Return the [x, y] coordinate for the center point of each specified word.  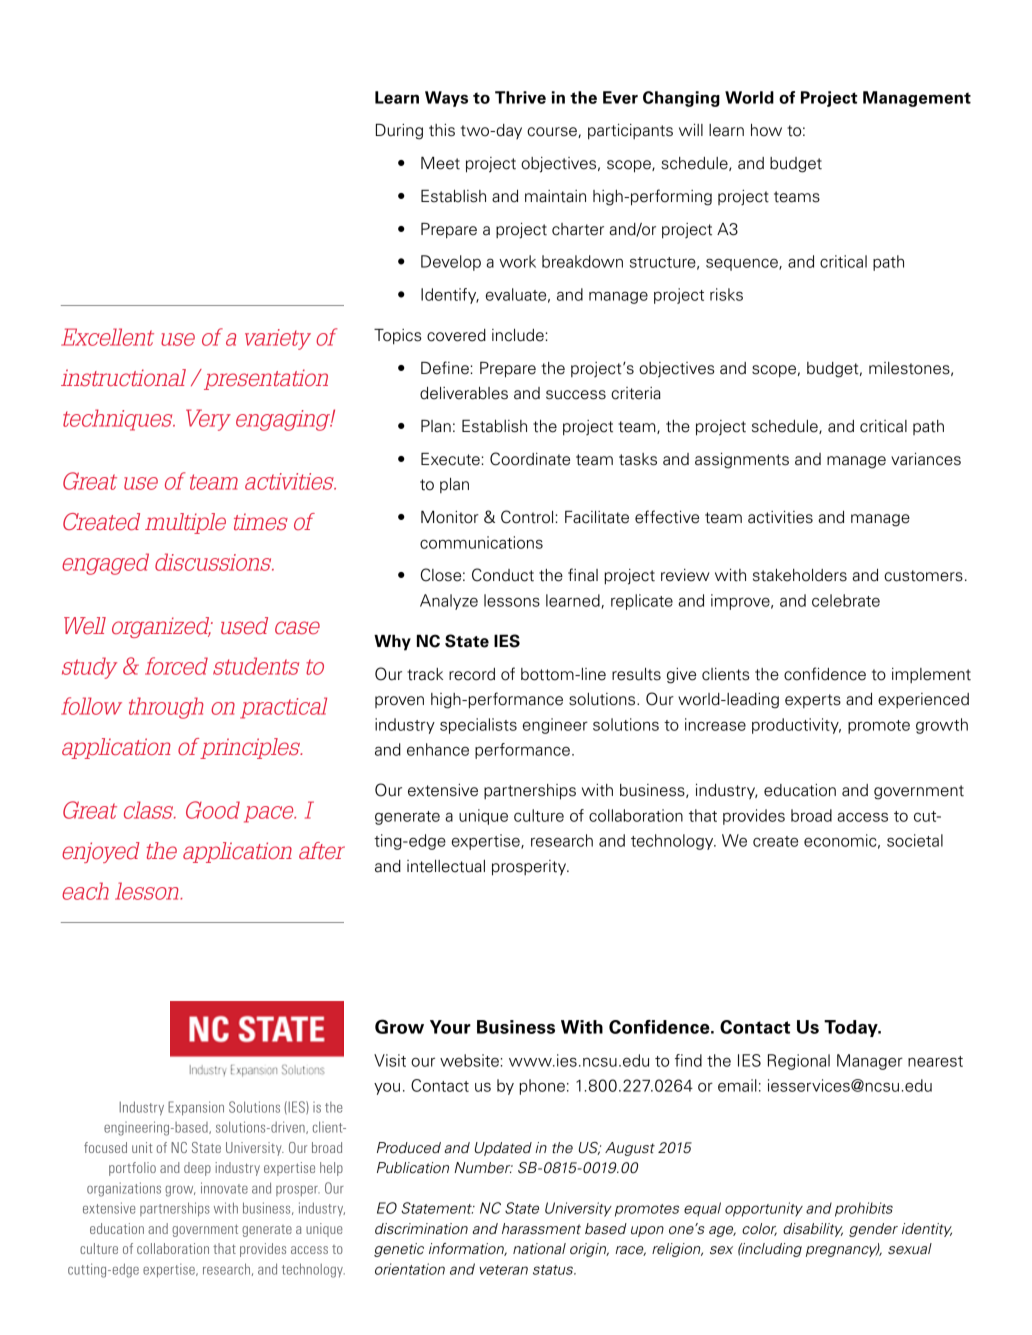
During [399, 132]
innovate [224, 1188]
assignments [742, 461]
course [553, 132]
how [766, 130]
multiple [185, 523]
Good [213, 810]
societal [915, 840]
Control [527, 517]
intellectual [446, 866]
